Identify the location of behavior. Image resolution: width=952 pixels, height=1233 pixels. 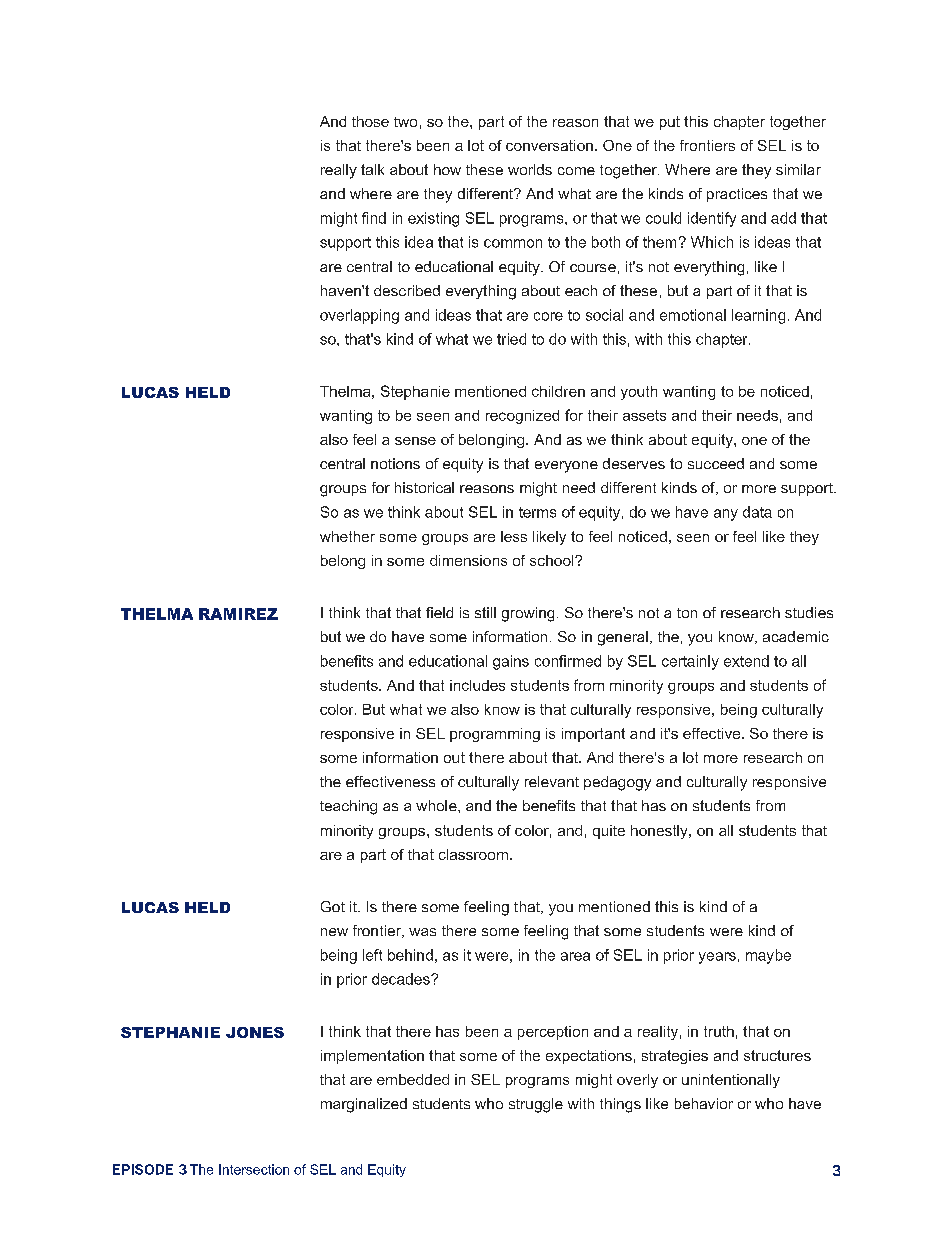
(704, 1103).
